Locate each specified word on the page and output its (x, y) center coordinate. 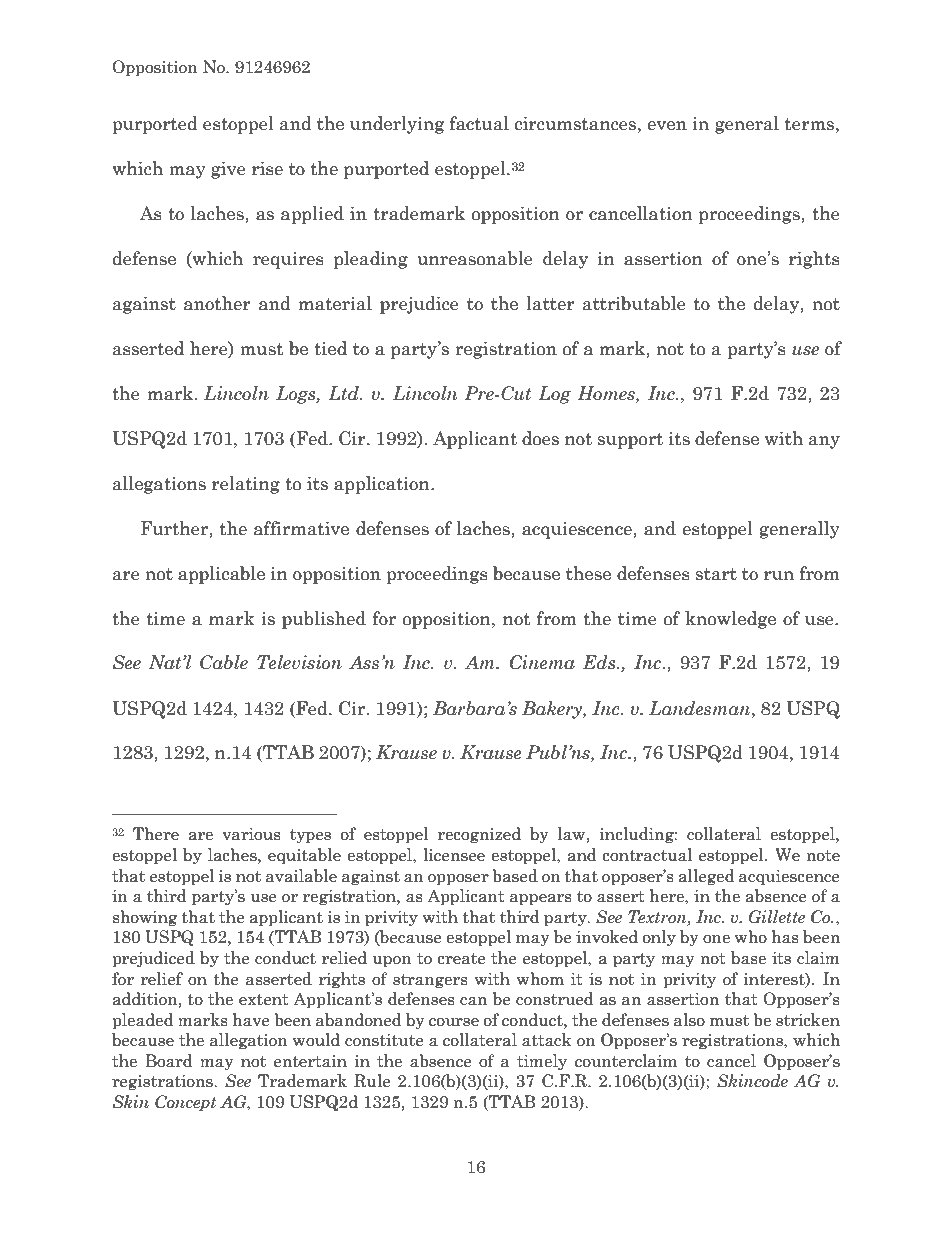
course (454, 1022)
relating (246, 485)
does (540, 438)
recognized (479, 835)
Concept (185, 1103)
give (228, 170)
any (824, 442)
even (667, 126)
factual (479, 123)
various (251, 834)
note (823, 856)
